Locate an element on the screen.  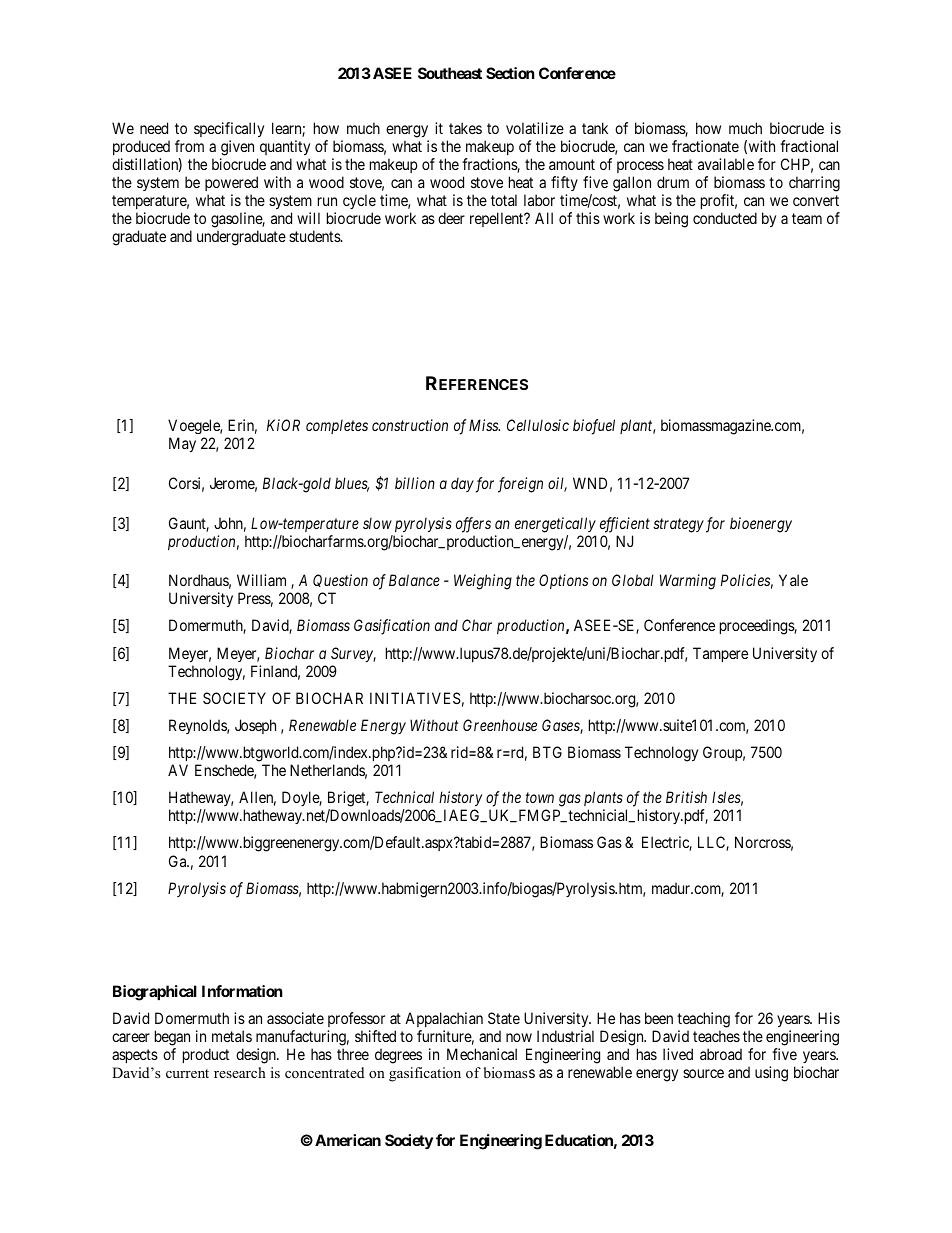
fractionate is located at coordinates (705, 146).
